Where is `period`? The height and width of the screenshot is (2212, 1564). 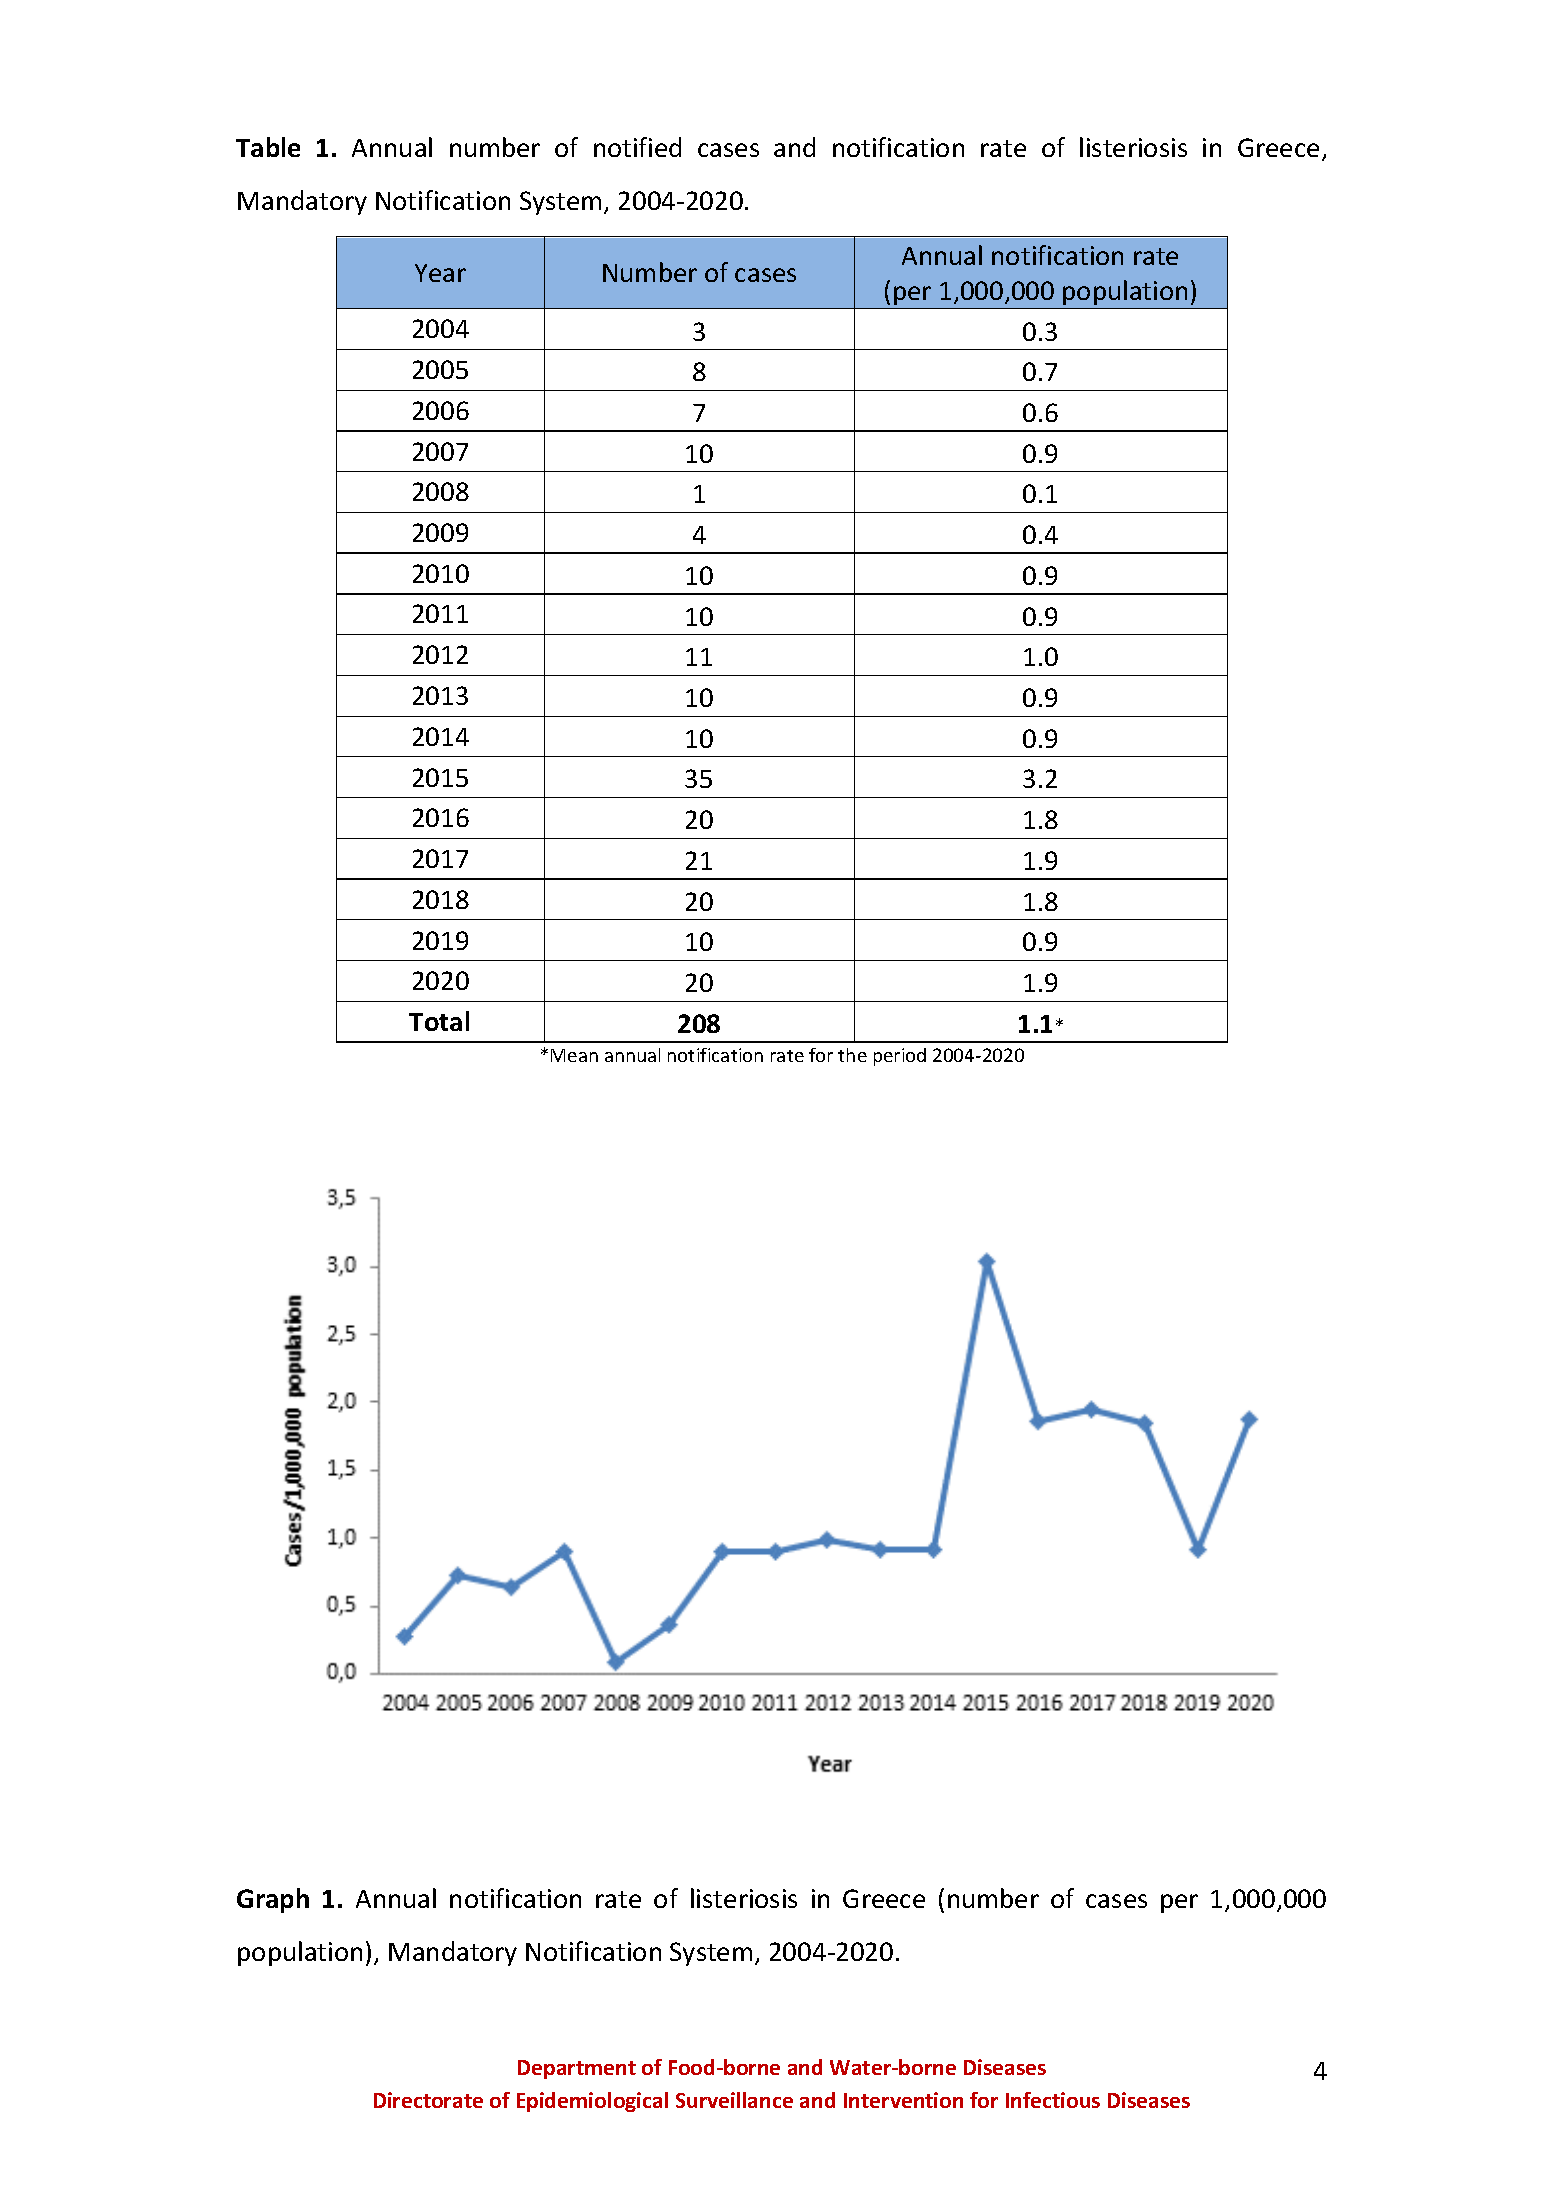 period is located at coordinates (900, 1057).
